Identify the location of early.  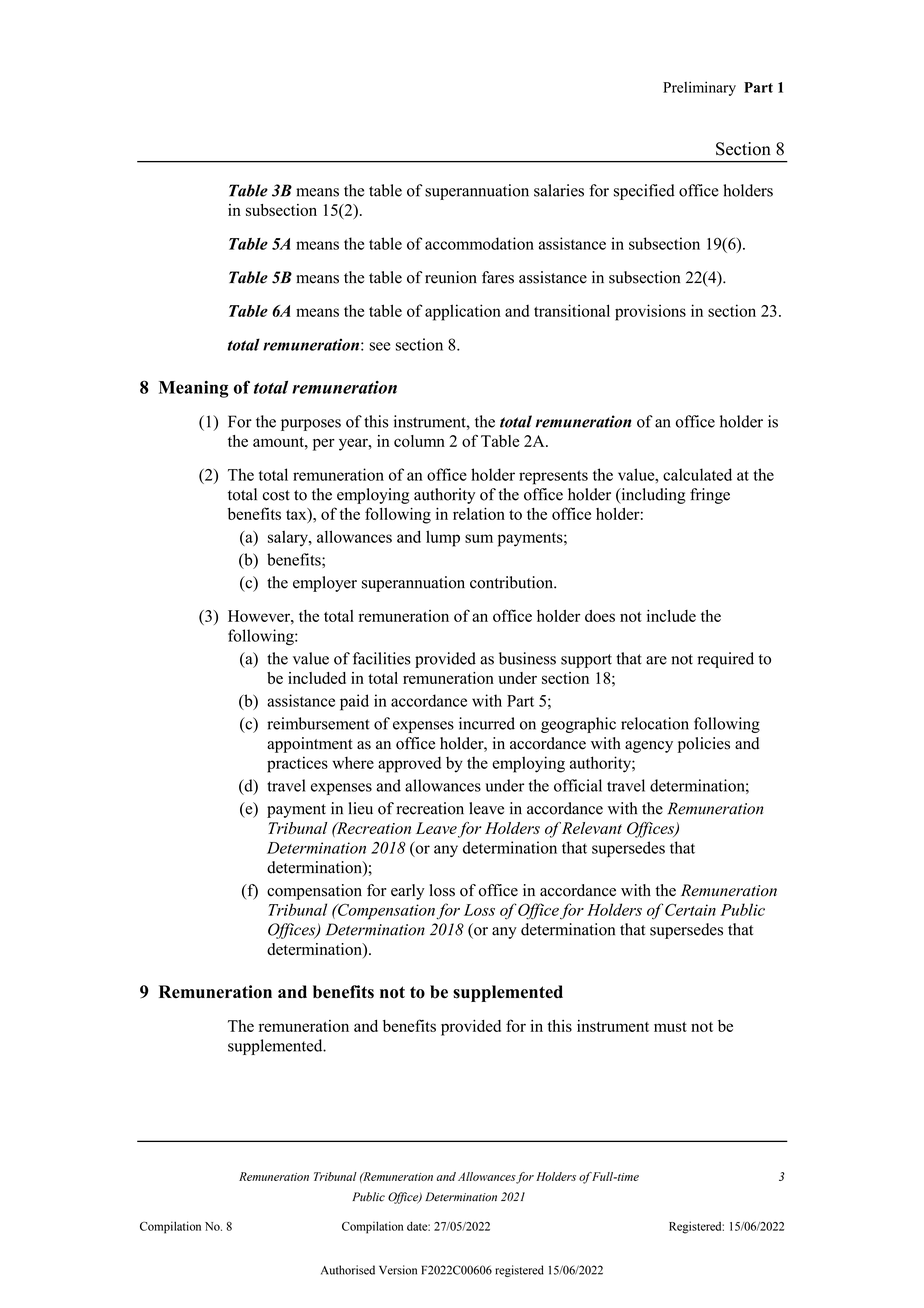
(408, 892).
